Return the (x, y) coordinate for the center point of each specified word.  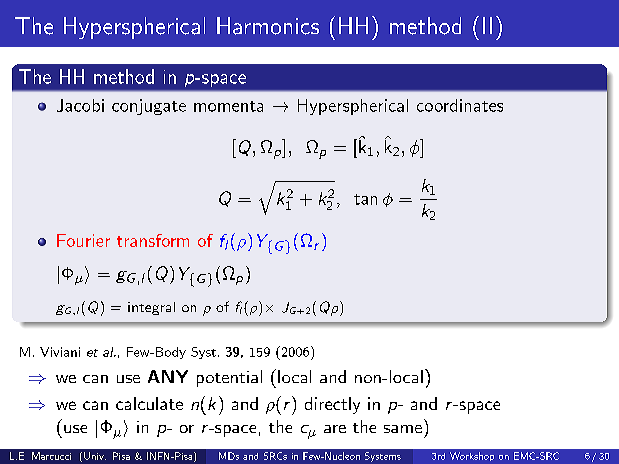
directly (332, 405)
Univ (95, 456)
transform (153, 240)
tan (365, 199)
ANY (168, 376)
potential (229, 378)
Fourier (83, 240)
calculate (149, 403)
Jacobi (80, 105)
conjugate (149, 107)
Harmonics (268, 26)
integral (151, 308)
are (335, 429)
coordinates (460, 105)
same (403, 429)
